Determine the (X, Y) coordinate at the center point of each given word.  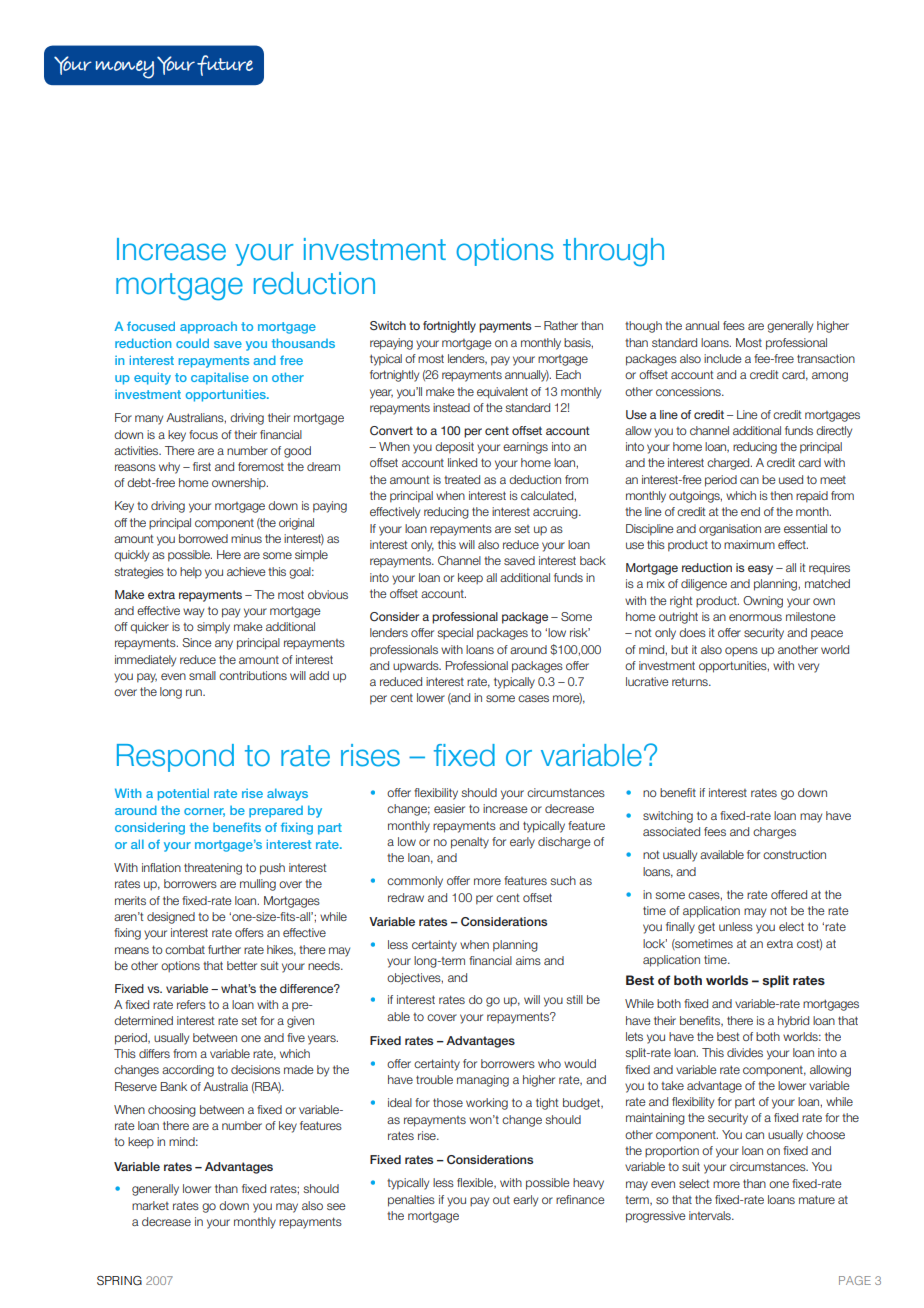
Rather (561, 325)
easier (449, 808)
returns (691, 682)
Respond (175, 758)
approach (208, 327)
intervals (711, 1215)
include (723, 358)
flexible (476, 1183)
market (150, 1205)
